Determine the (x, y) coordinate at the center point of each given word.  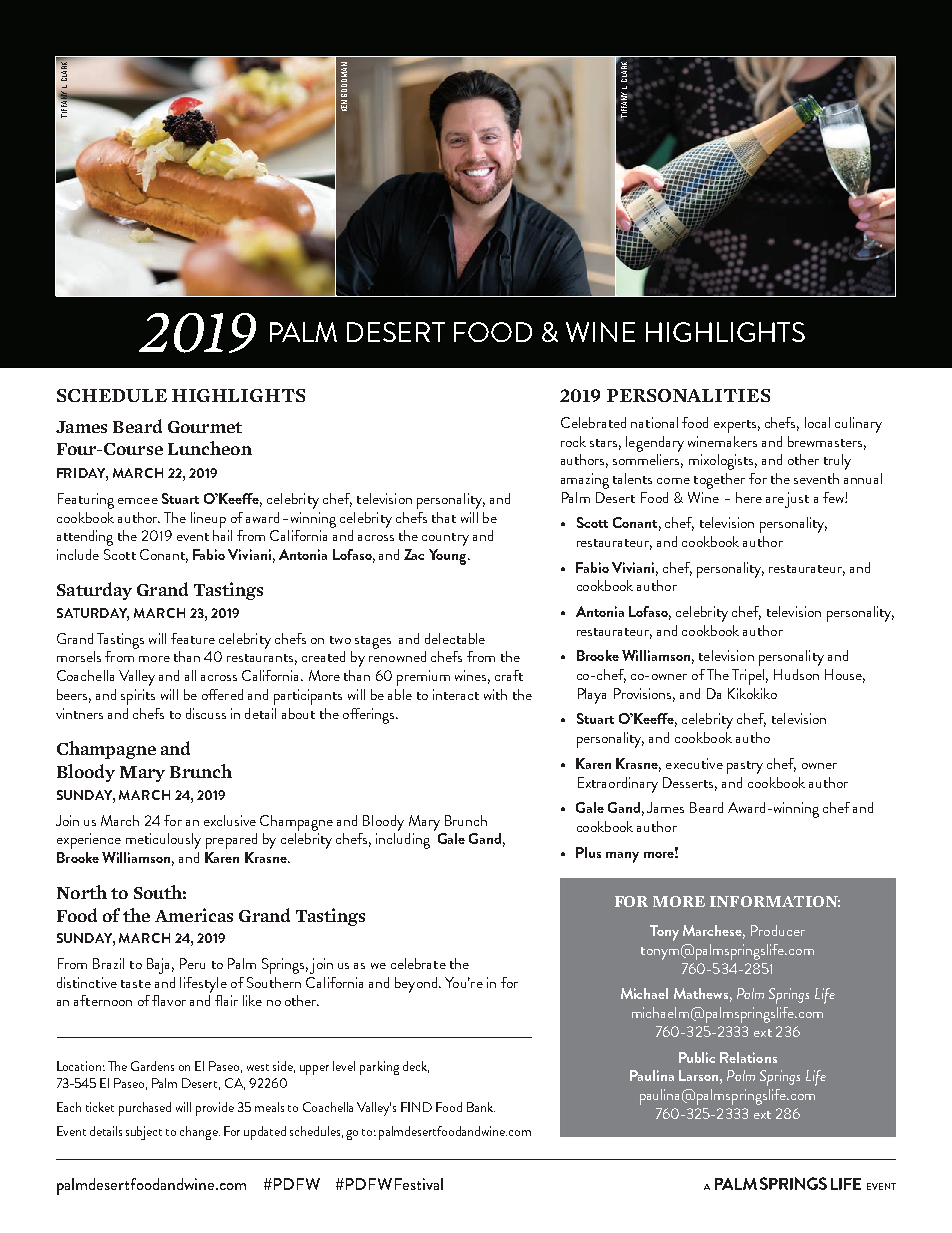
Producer (778, 930)
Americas (194, 915)
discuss (206, 713)
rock (573, 441)
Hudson (796, 674)
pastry (745, 767)
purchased (145, 1109)
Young (449, 557)
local (817, 422)
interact (456, 694)
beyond (417, 985)
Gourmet (205, 427)
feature (193, 638)
